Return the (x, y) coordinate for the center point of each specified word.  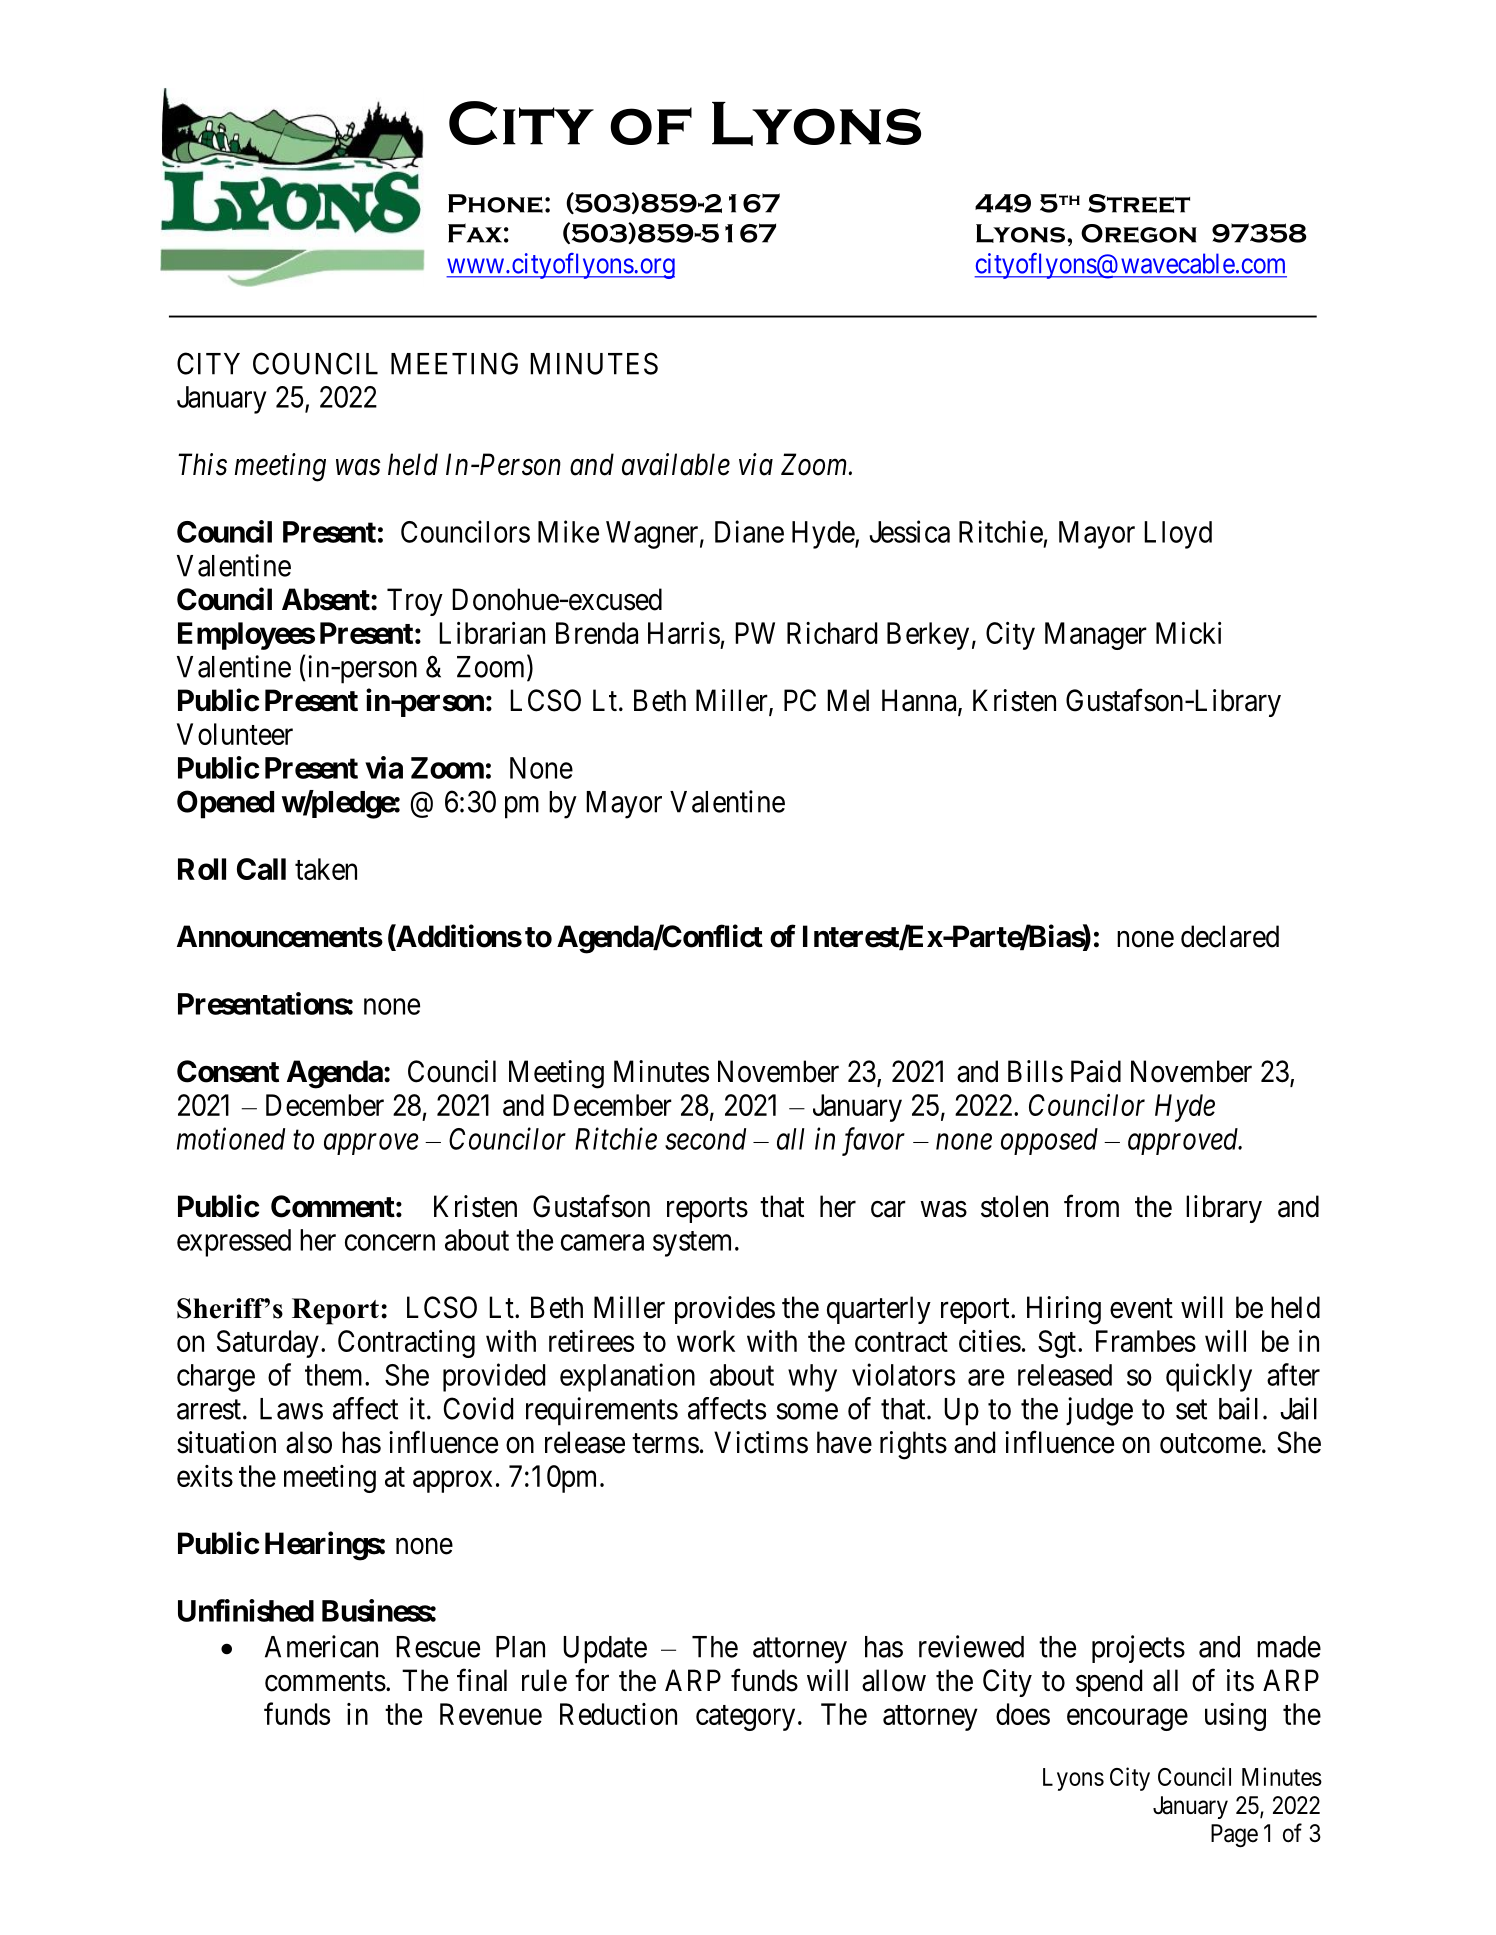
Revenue (491, 1714)
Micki (1188, 633)
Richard (832, 633)
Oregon (1139, 233)
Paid (1096, 1071)
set (1191, 1410)
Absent (327, 599)
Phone (495, 203)
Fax (475, 233)
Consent (228, 1071)
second (705, 1139)
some (807, 1411)
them (335, 1375)
